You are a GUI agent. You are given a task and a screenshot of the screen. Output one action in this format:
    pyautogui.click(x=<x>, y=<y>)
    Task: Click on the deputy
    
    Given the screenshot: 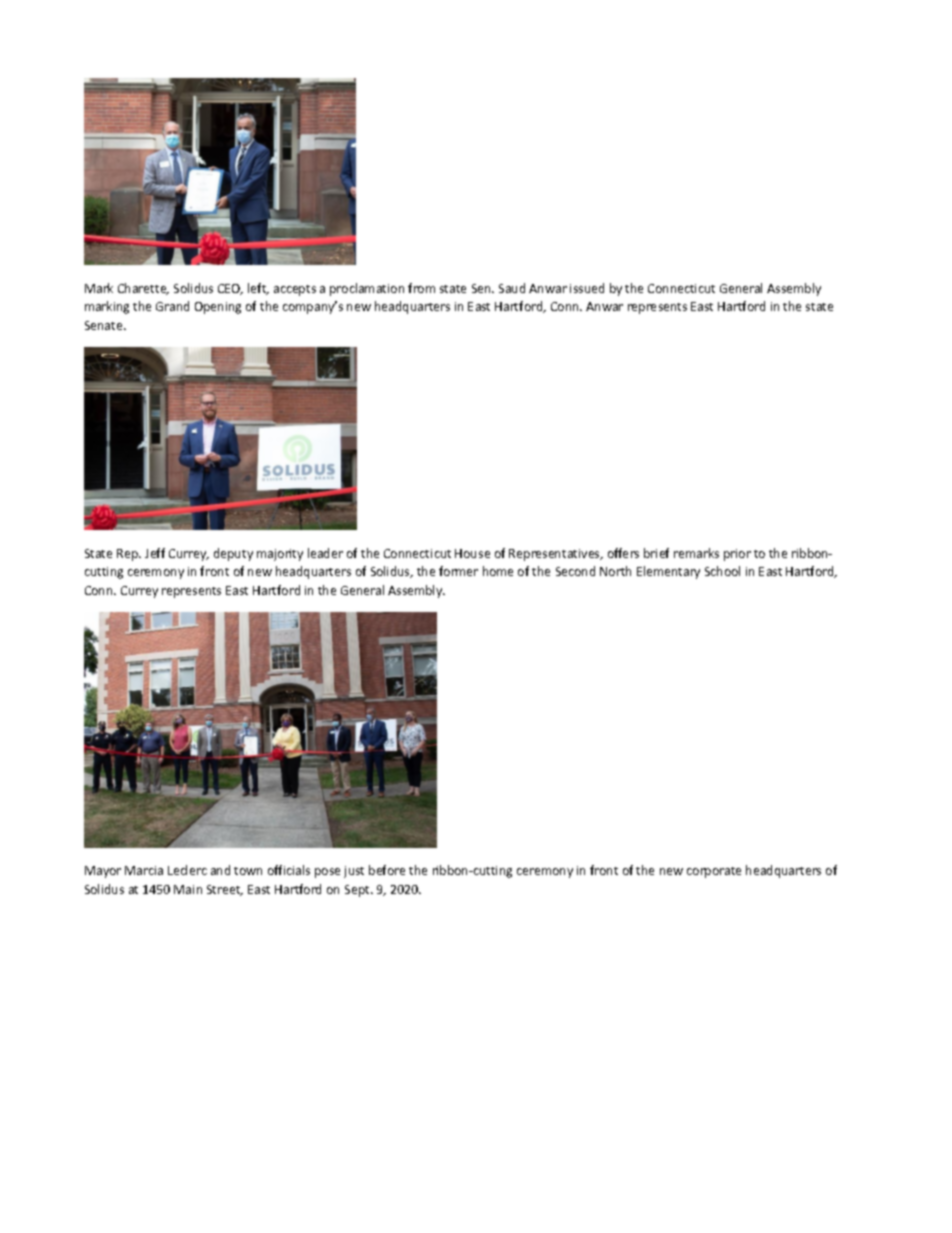 What is the action you would take?
    pyautogui.click(x=233, y=554)
